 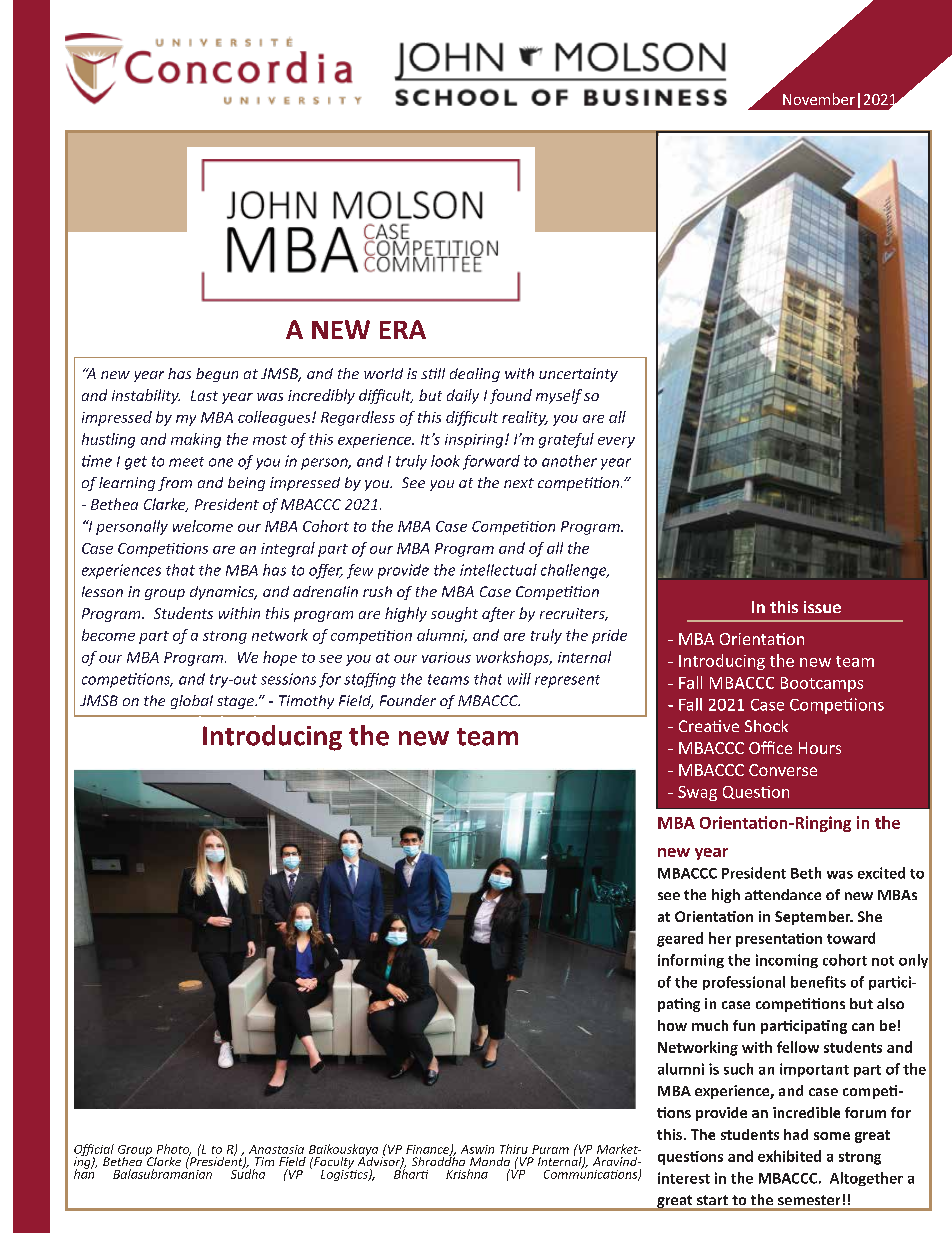 What do you see at coordinates (174, 1150) in the document?
I see `Photo` at bounding box center [174, 1150].
